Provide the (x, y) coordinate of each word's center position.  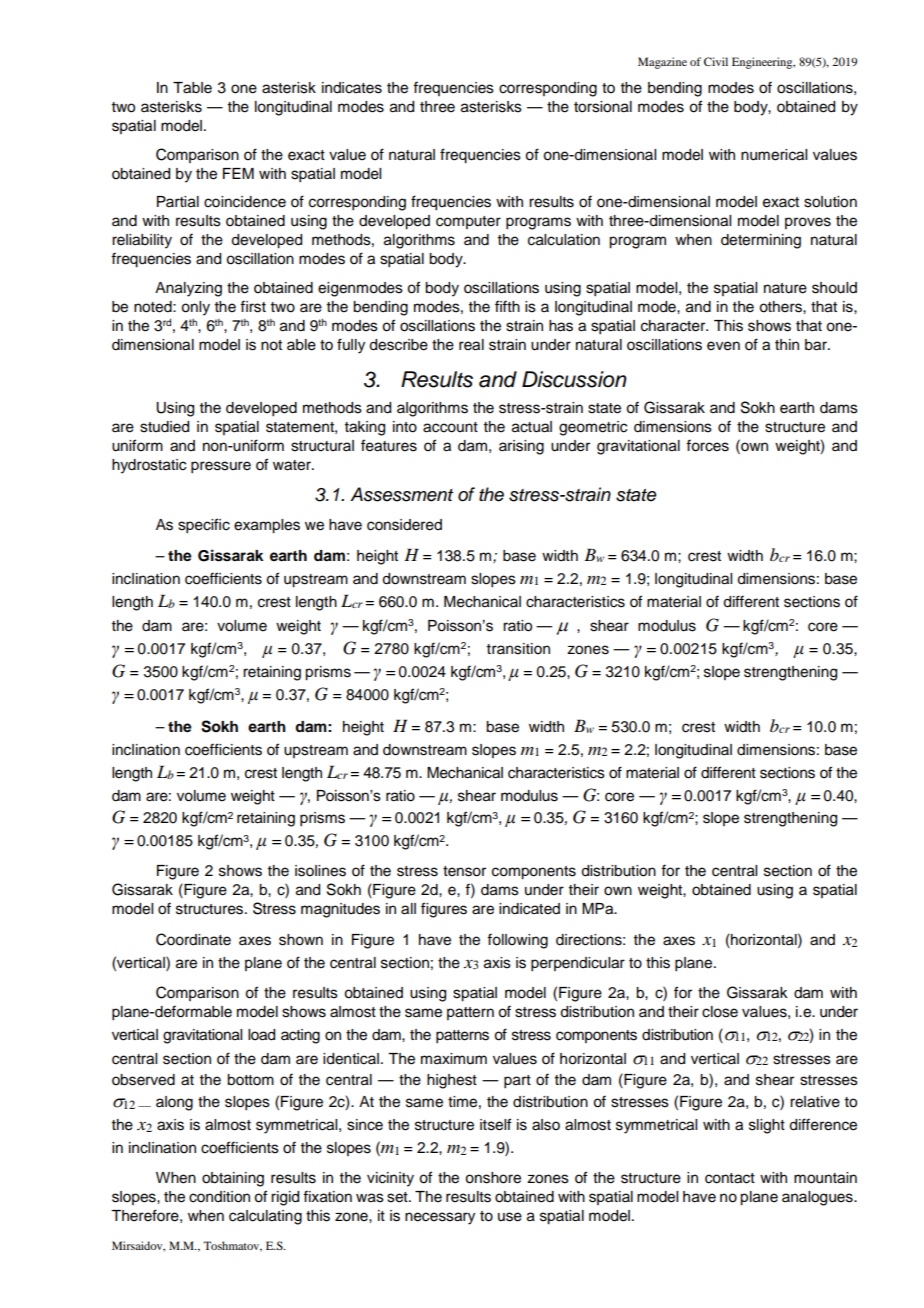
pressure (221, 467)
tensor (464, 871)
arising (521, 447)
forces (707, 445)
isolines (320, 871)
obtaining (233, 1179)
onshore (493, 1178)
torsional (603, 107)
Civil (716, 61)
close (720, 1012)
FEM (238, 173)
